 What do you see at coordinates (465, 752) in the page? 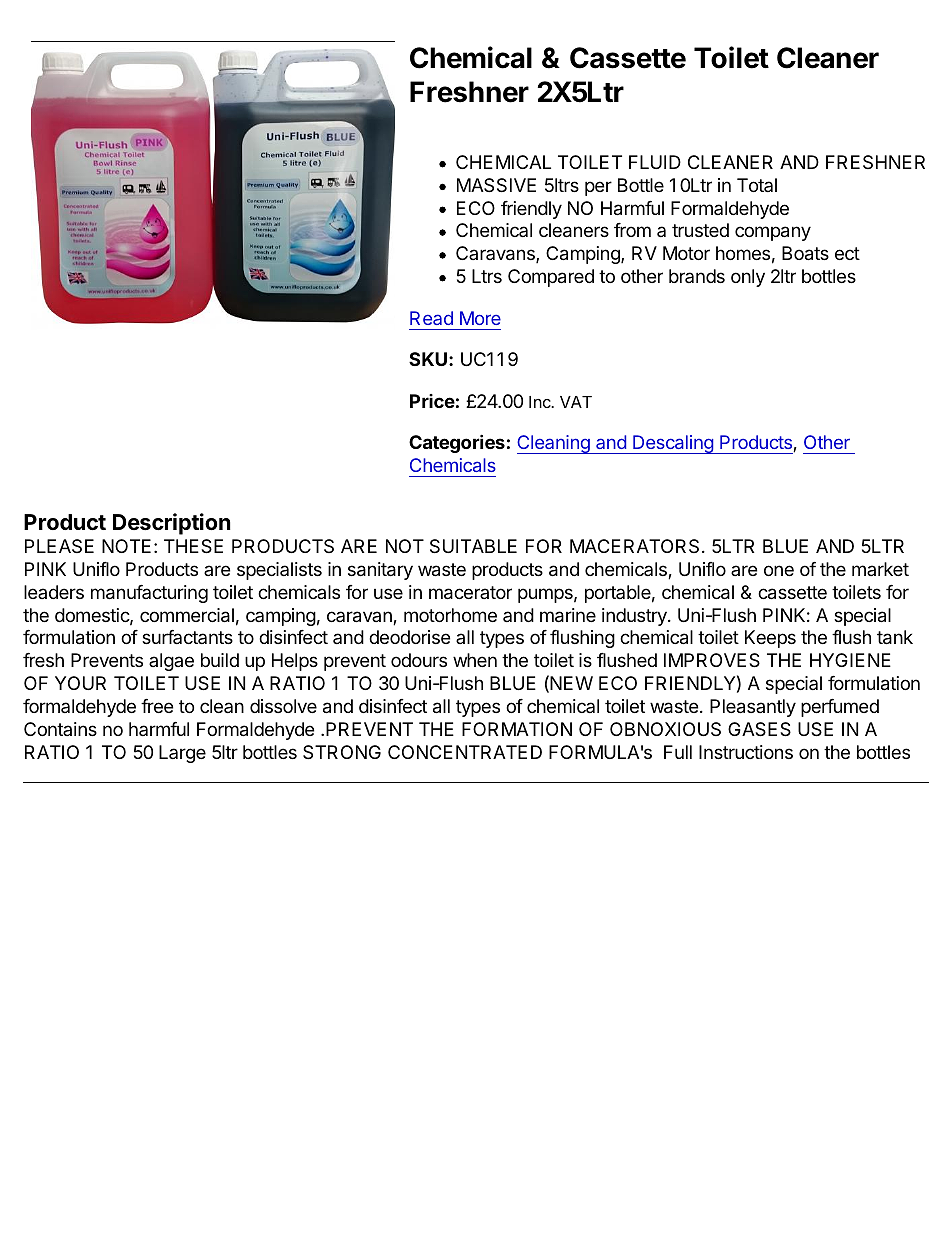
I see `CONCENTRATED` at bounding box center [465, 752].
